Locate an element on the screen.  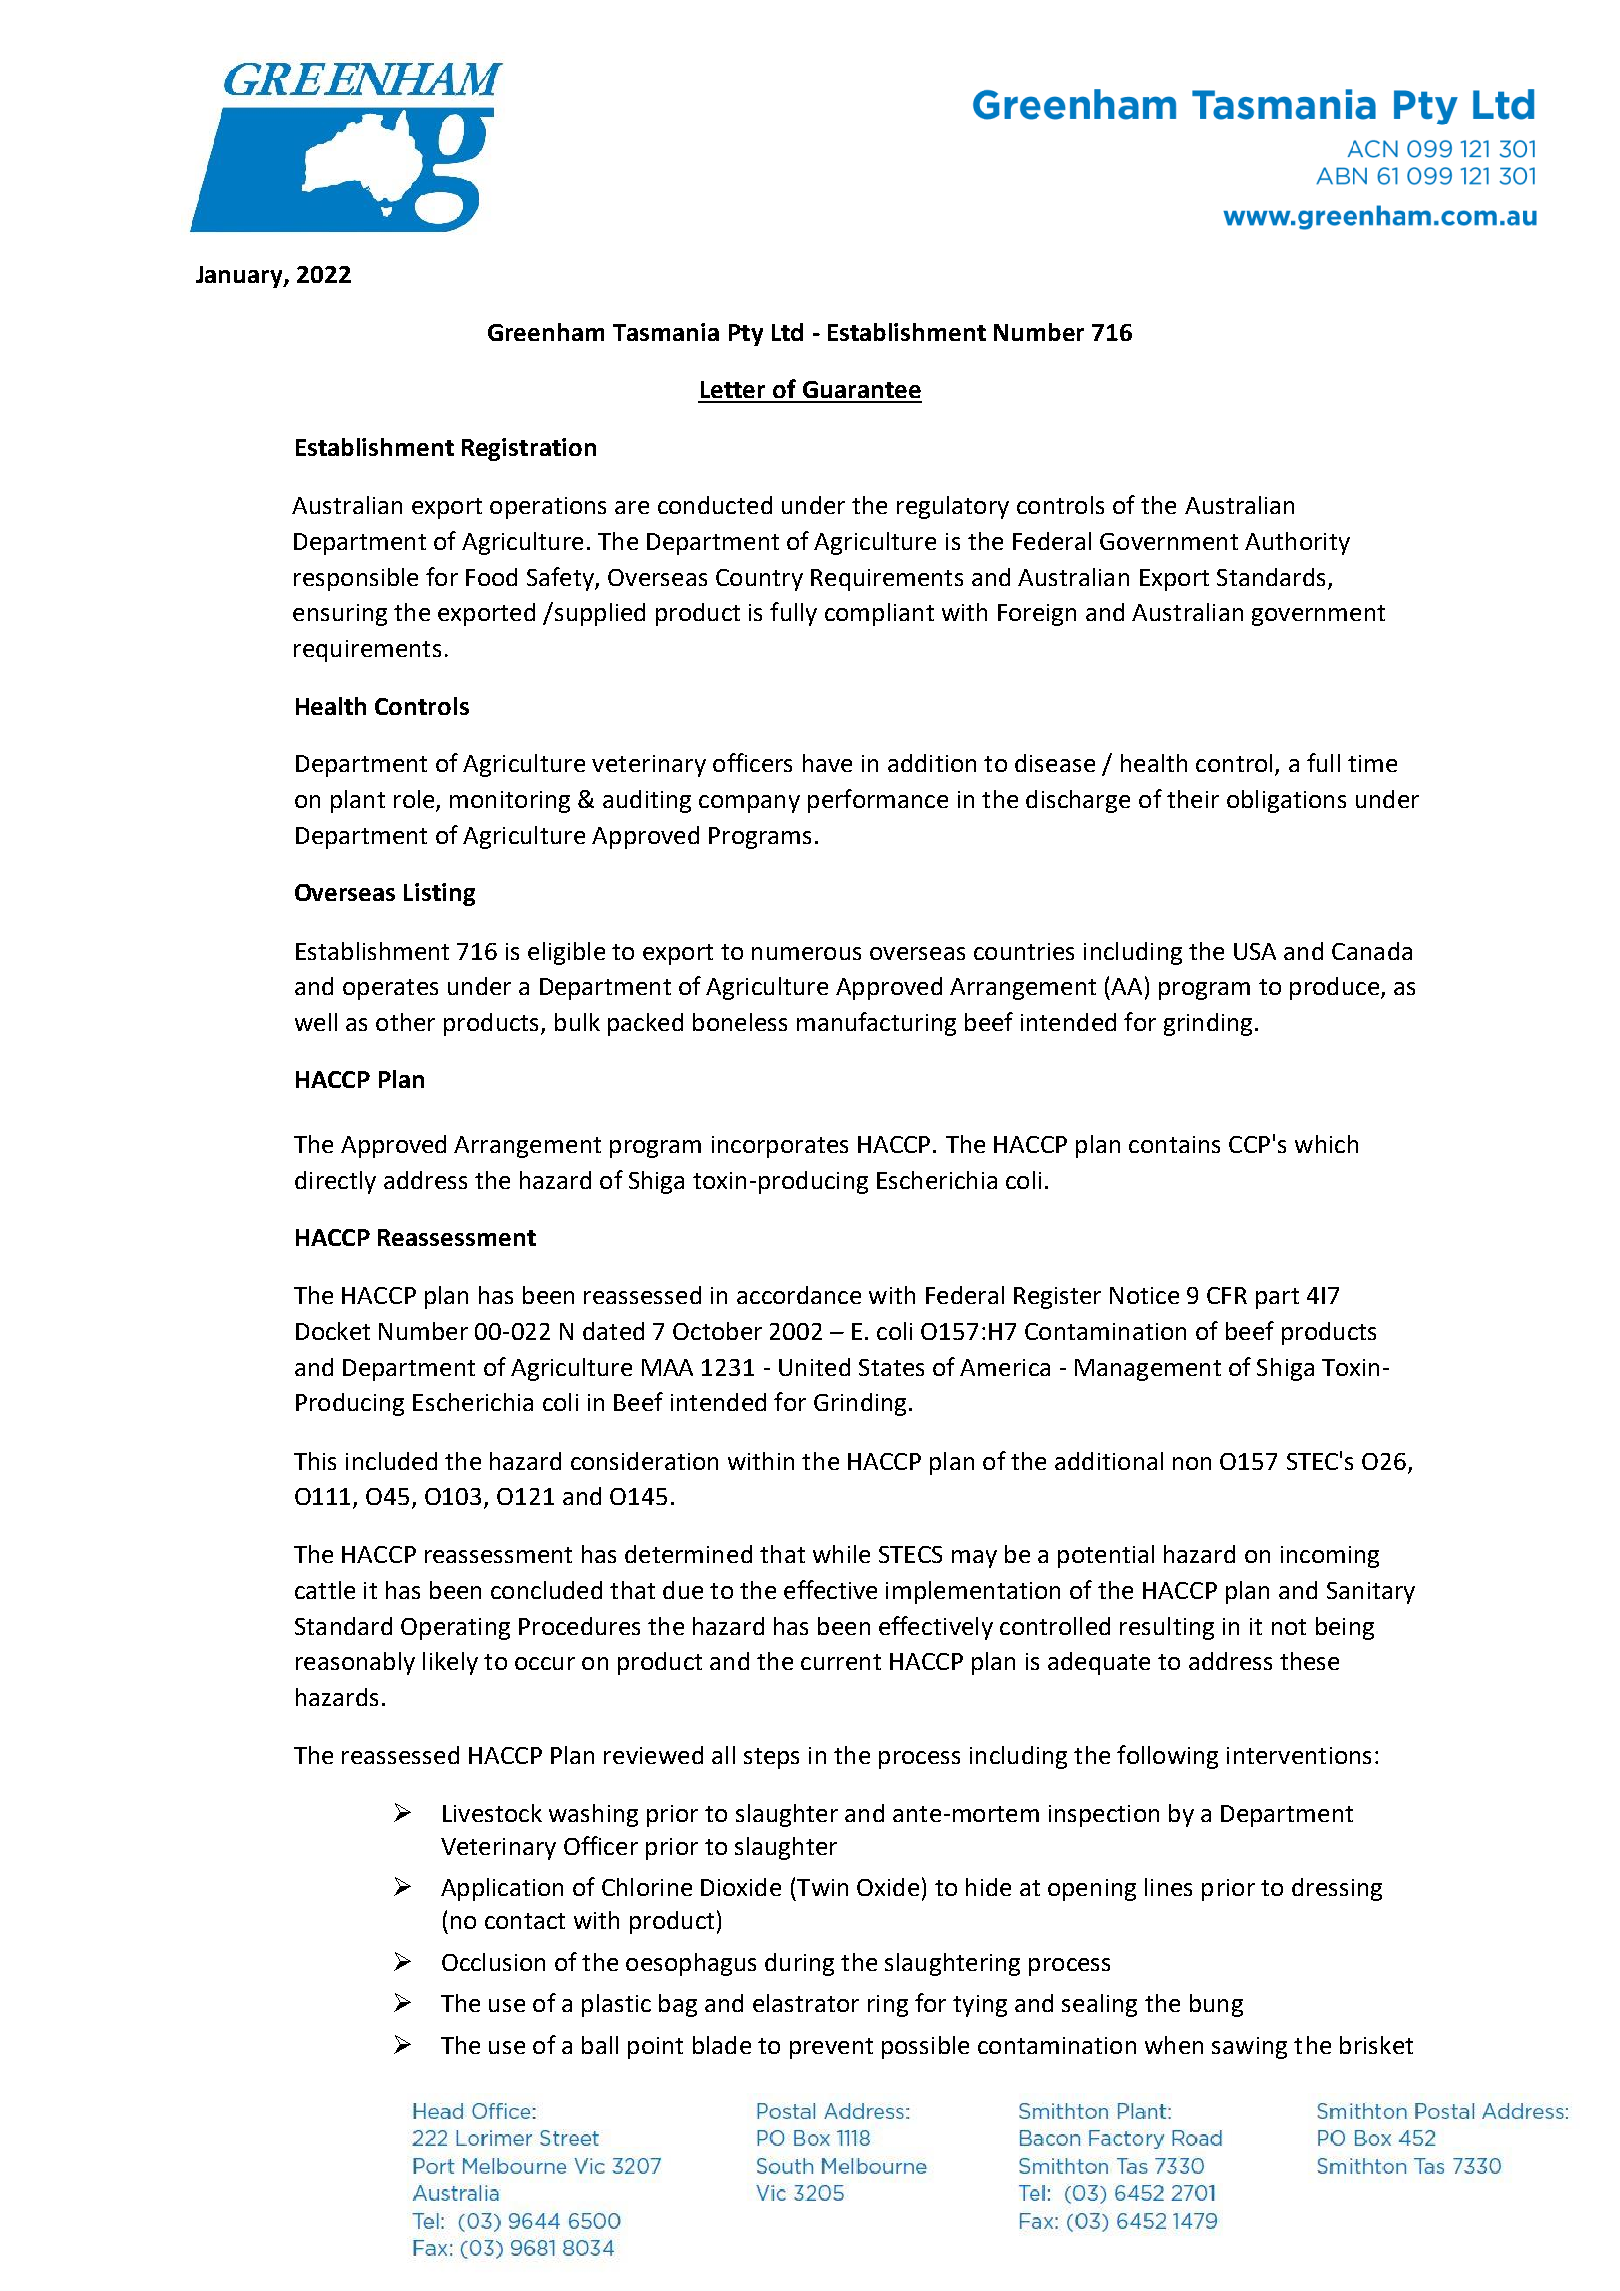
Authority is located at coordinates (1297, 543).
